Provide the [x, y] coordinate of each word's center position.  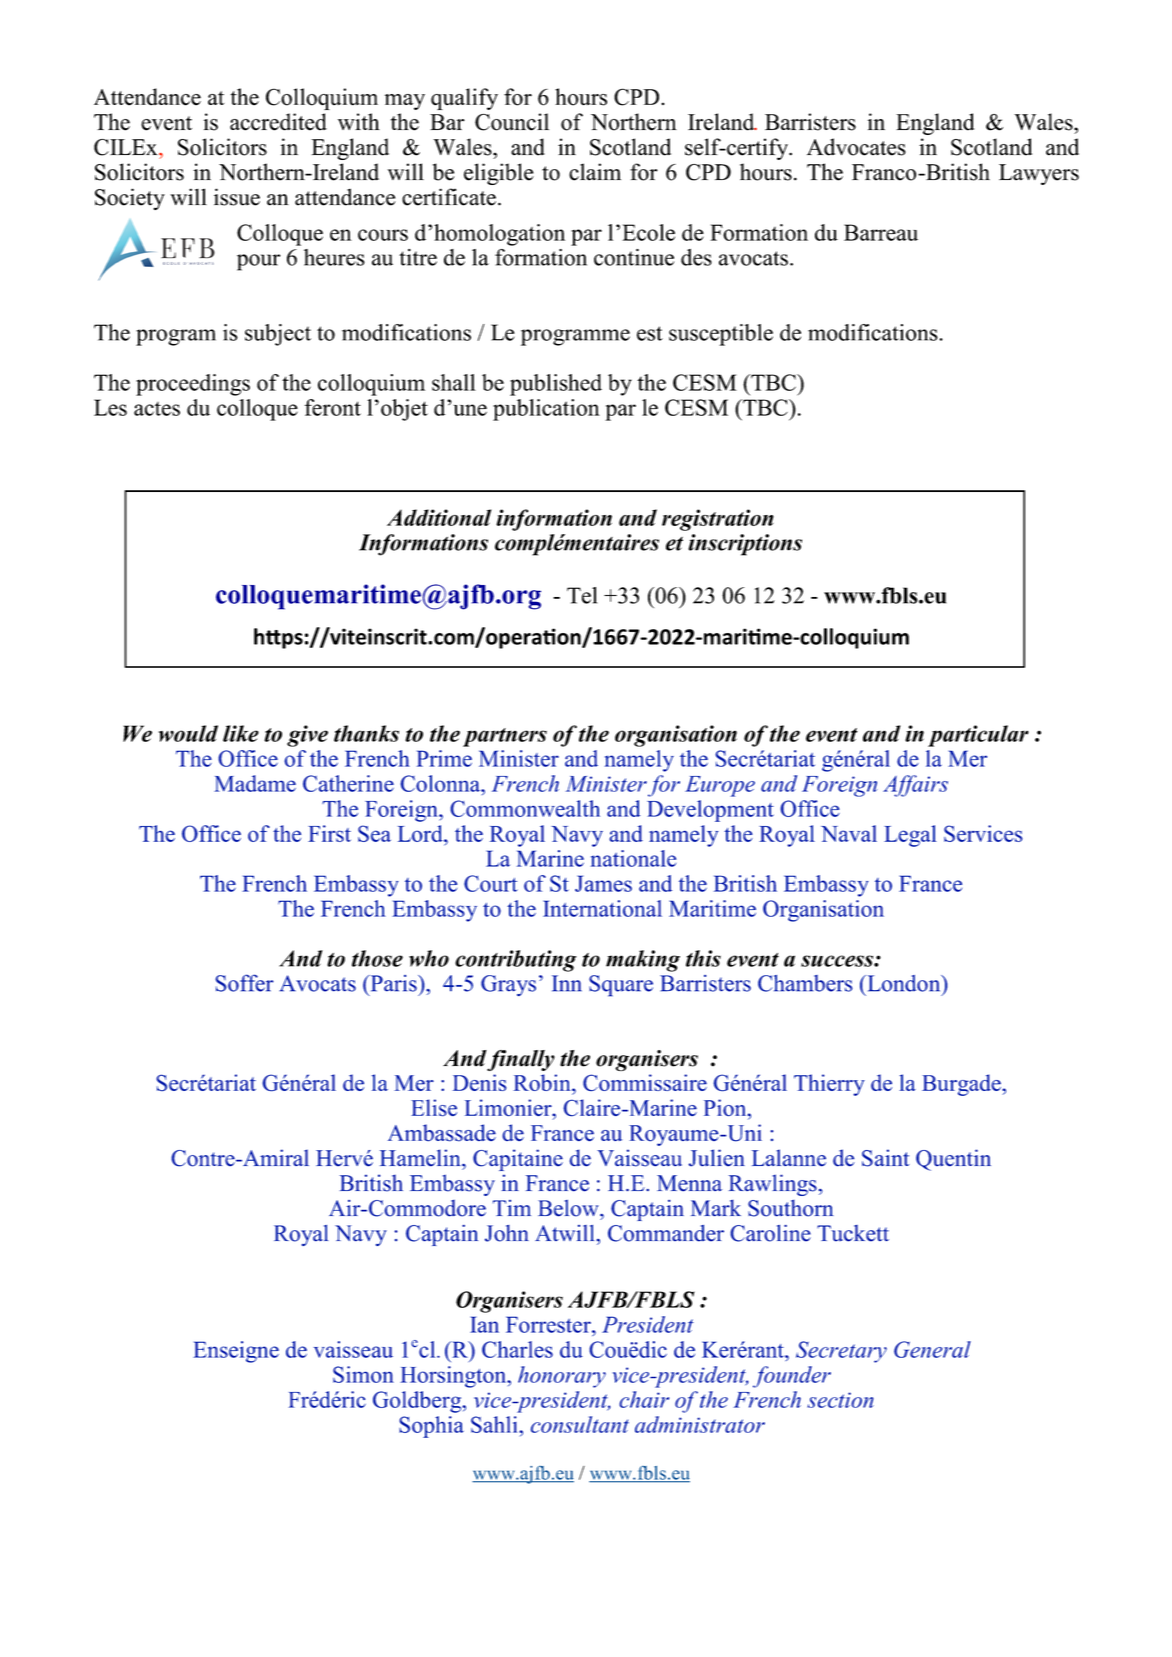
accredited [278, 122]
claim [595, 172]
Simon [363, 1374]
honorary [562, 1377]
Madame [255, 783]
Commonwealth [525, 808]
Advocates [856, 147]
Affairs [915, 786]
